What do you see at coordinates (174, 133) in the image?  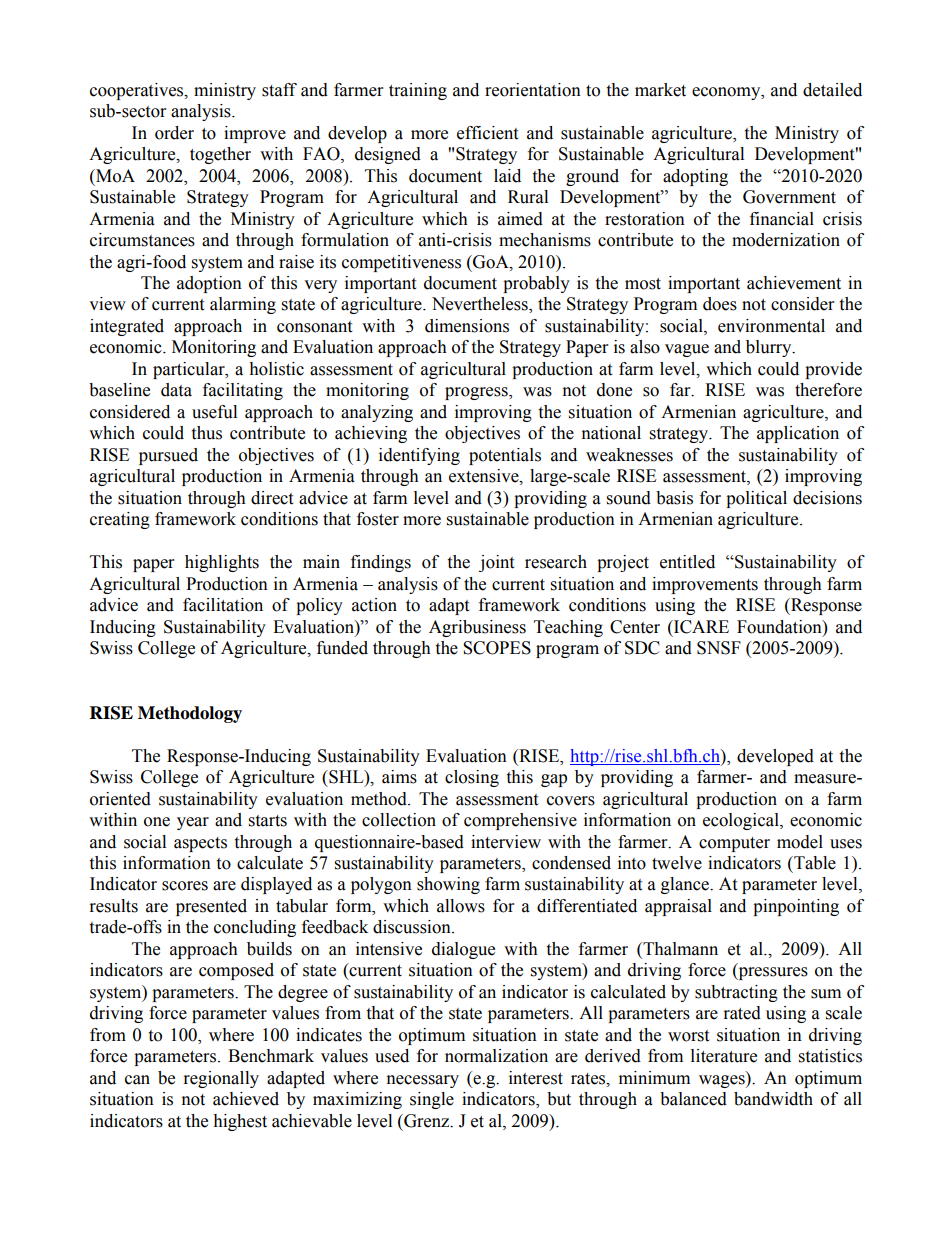 I see `order` at bounding box center [174, 133].
